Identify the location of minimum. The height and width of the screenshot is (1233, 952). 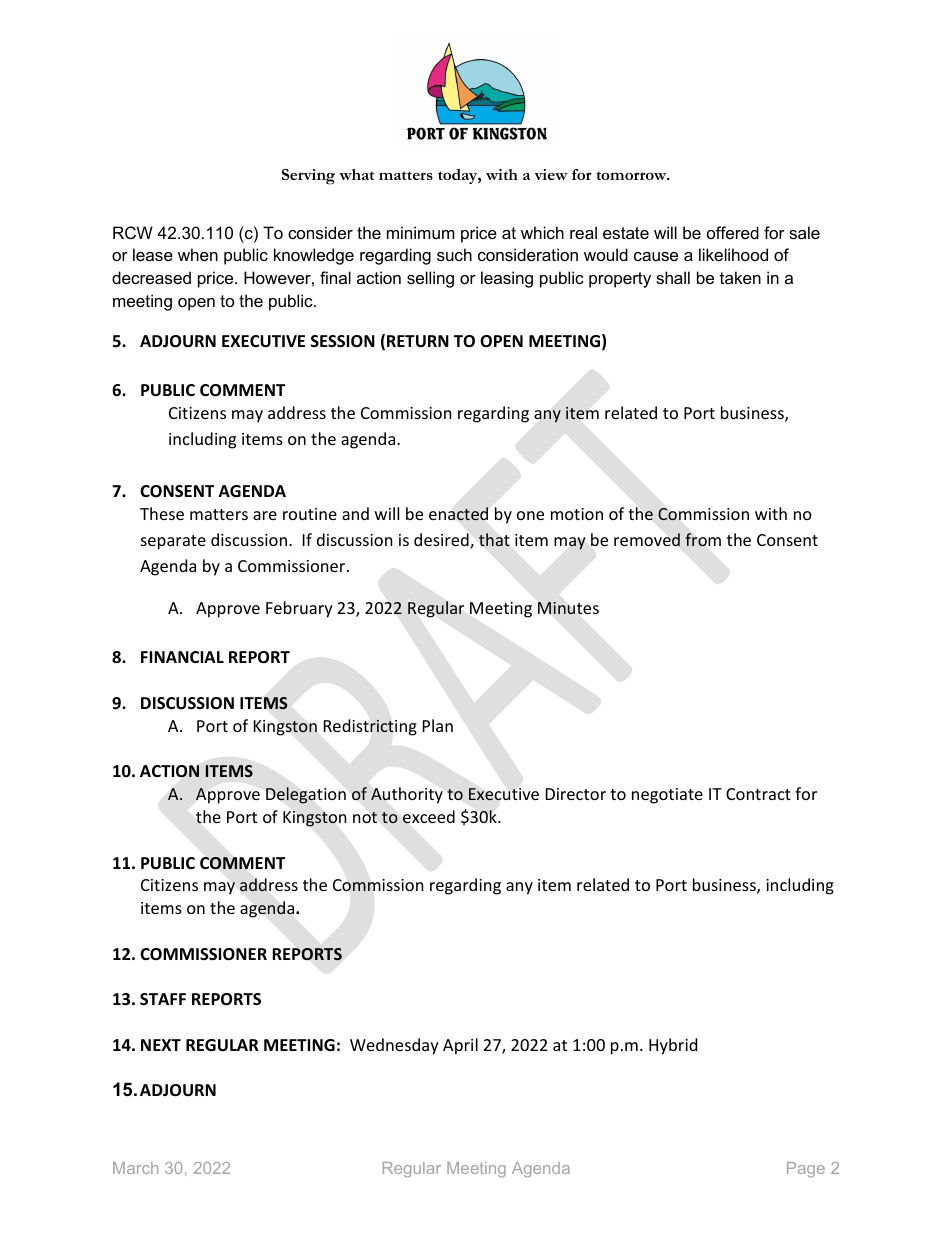
(421, 232).
